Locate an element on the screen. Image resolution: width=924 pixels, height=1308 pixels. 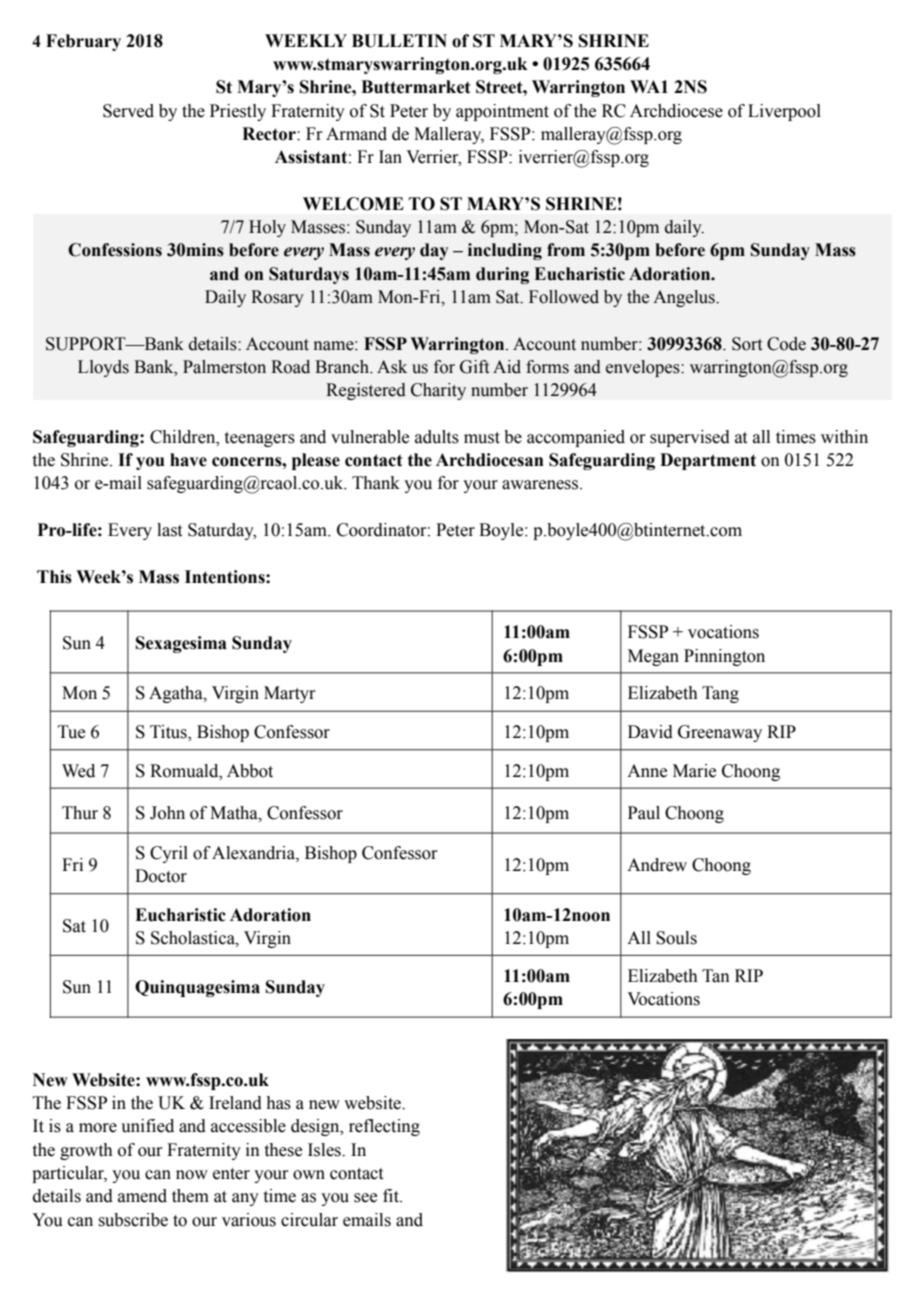
Sort is located at coordinates (747, 344).
